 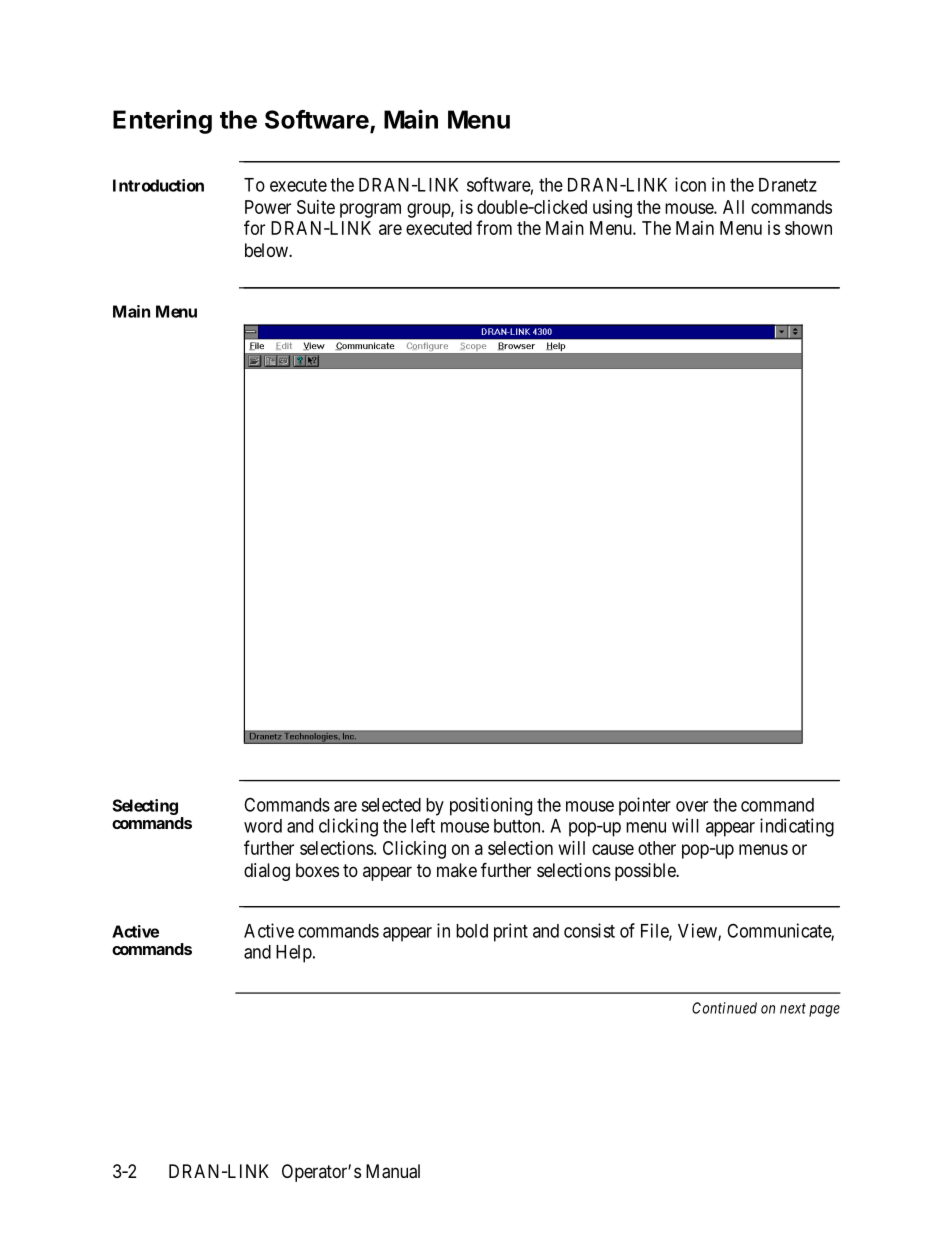 What do you see at coordinates (494, 227) in the screenshot?
I see `from` at bounding box center [494, 227].
